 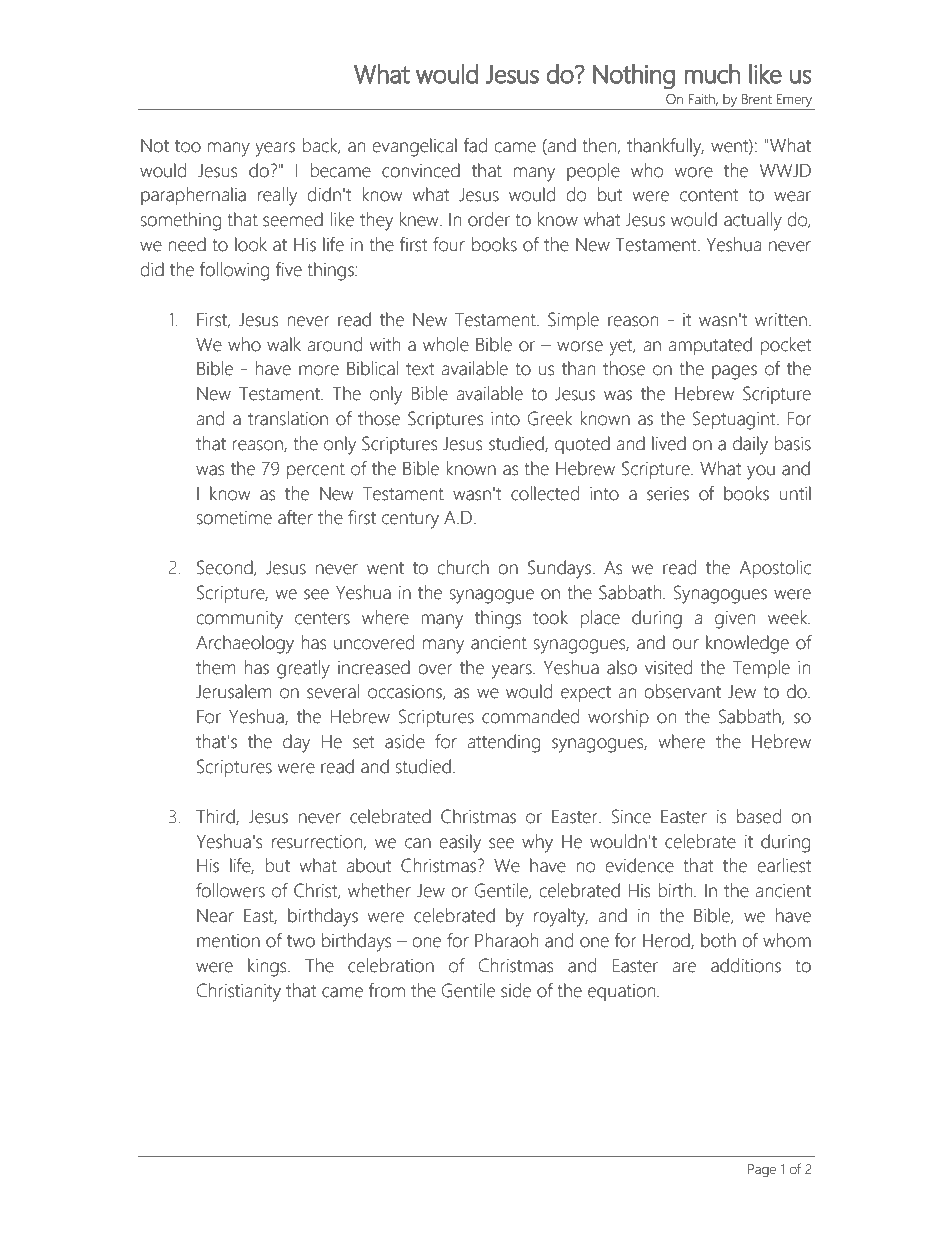 I want to click on Temple, so click(x=761, y=669).
